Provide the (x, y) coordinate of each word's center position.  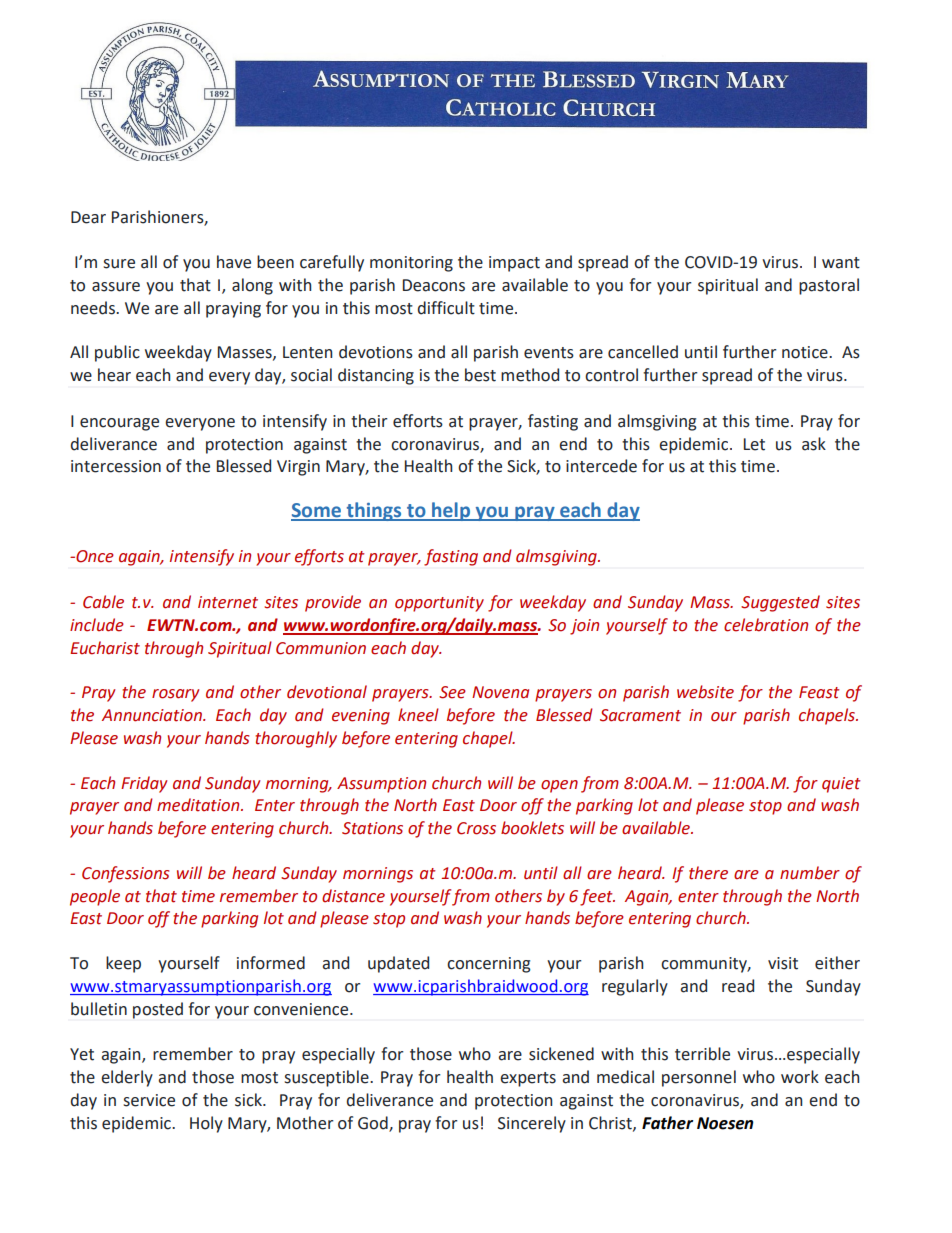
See (452, 692)
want (841, 263)
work (800, 1077)
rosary (175, 695)
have (234, 262)
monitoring (411, 264)
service (149, 1100)
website (705, 692)
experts (528, 1079)
